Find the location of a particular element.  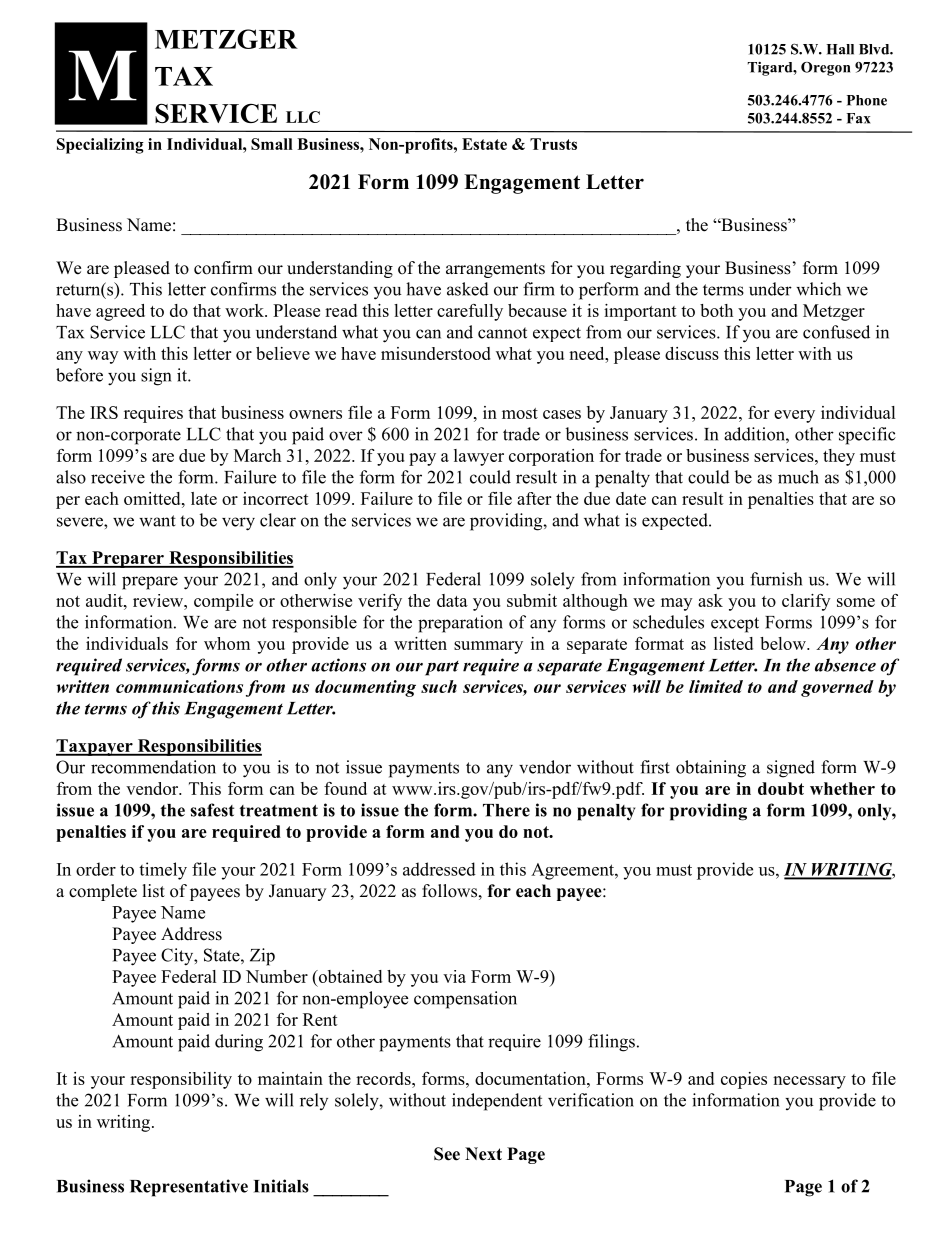

Specializing is located at coordinates (100, 146).
